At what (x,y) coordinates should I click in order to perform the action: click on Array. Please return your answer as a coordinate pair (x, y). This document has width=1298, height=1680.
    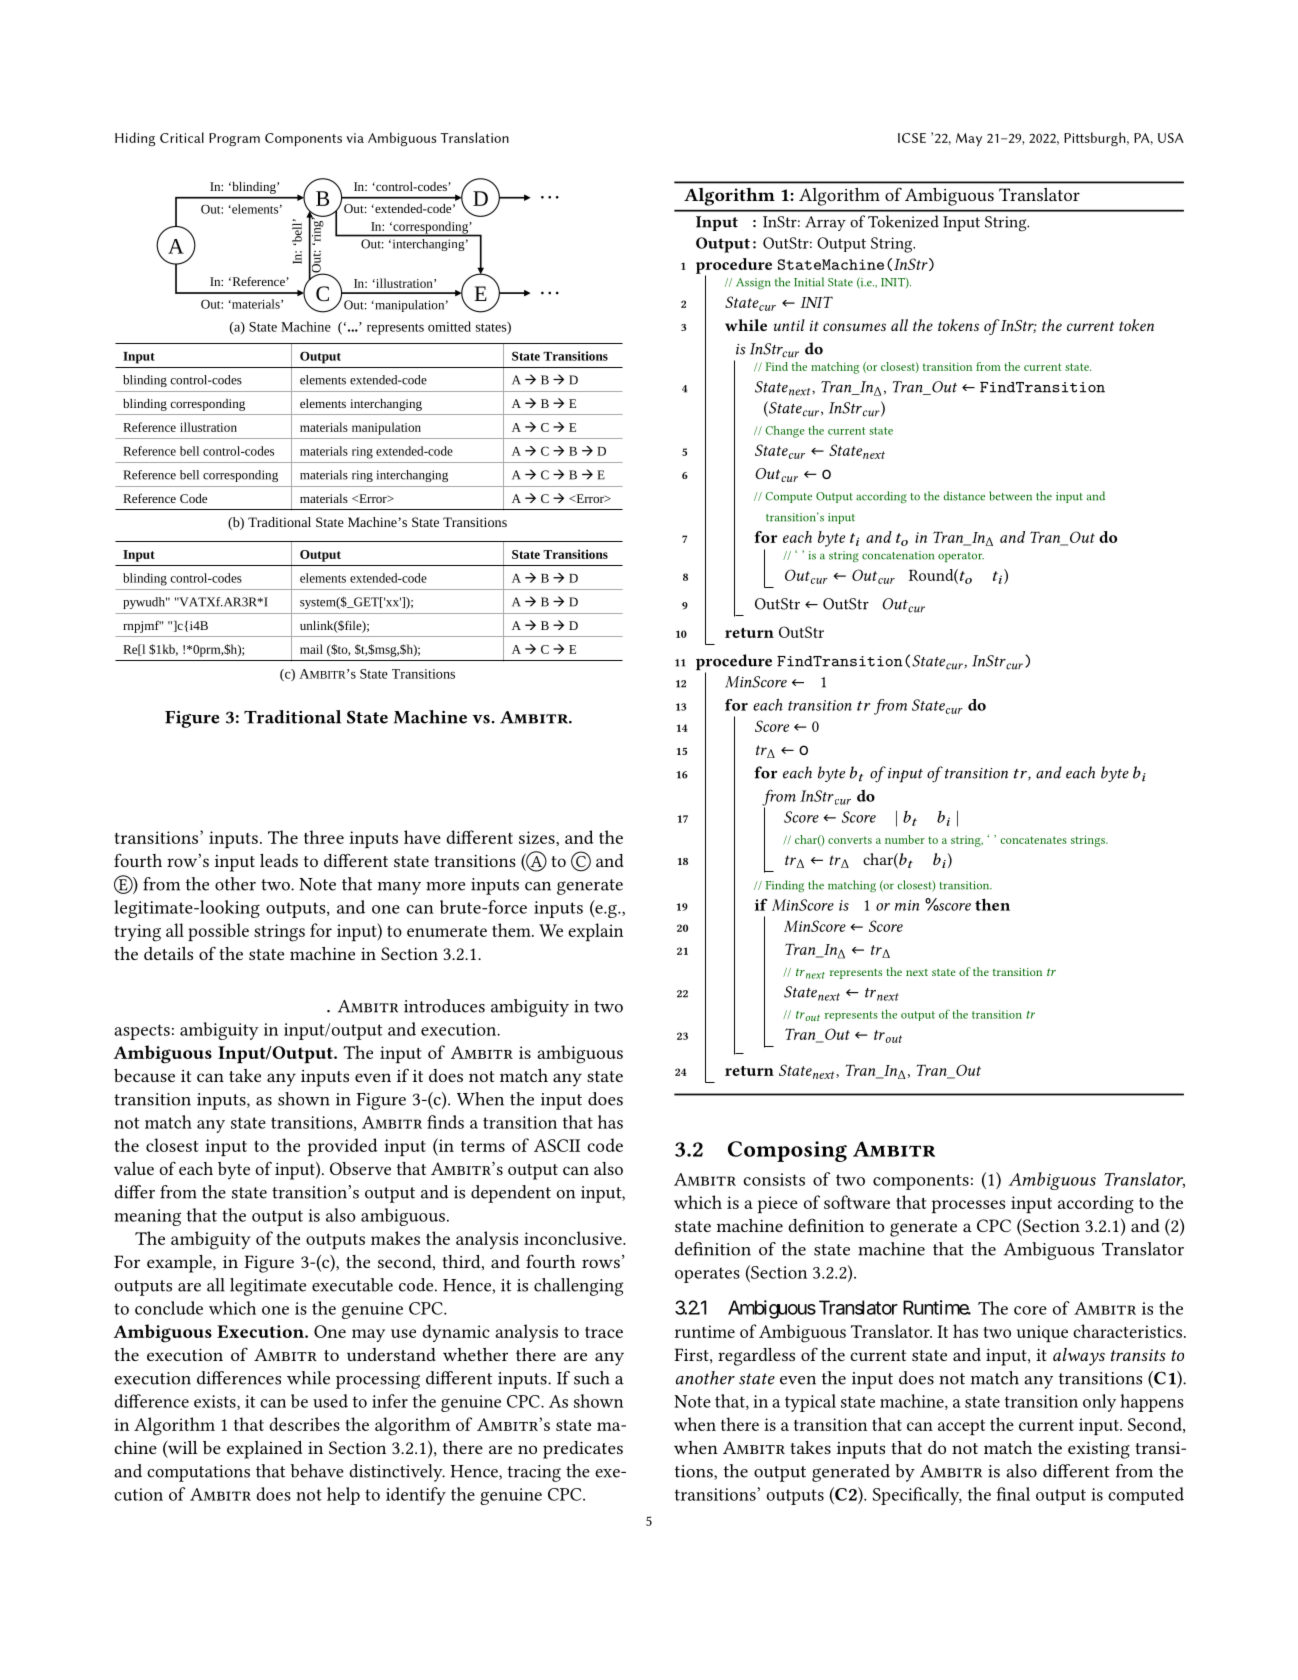
    Looking at the image, I should click on (825, 223).
